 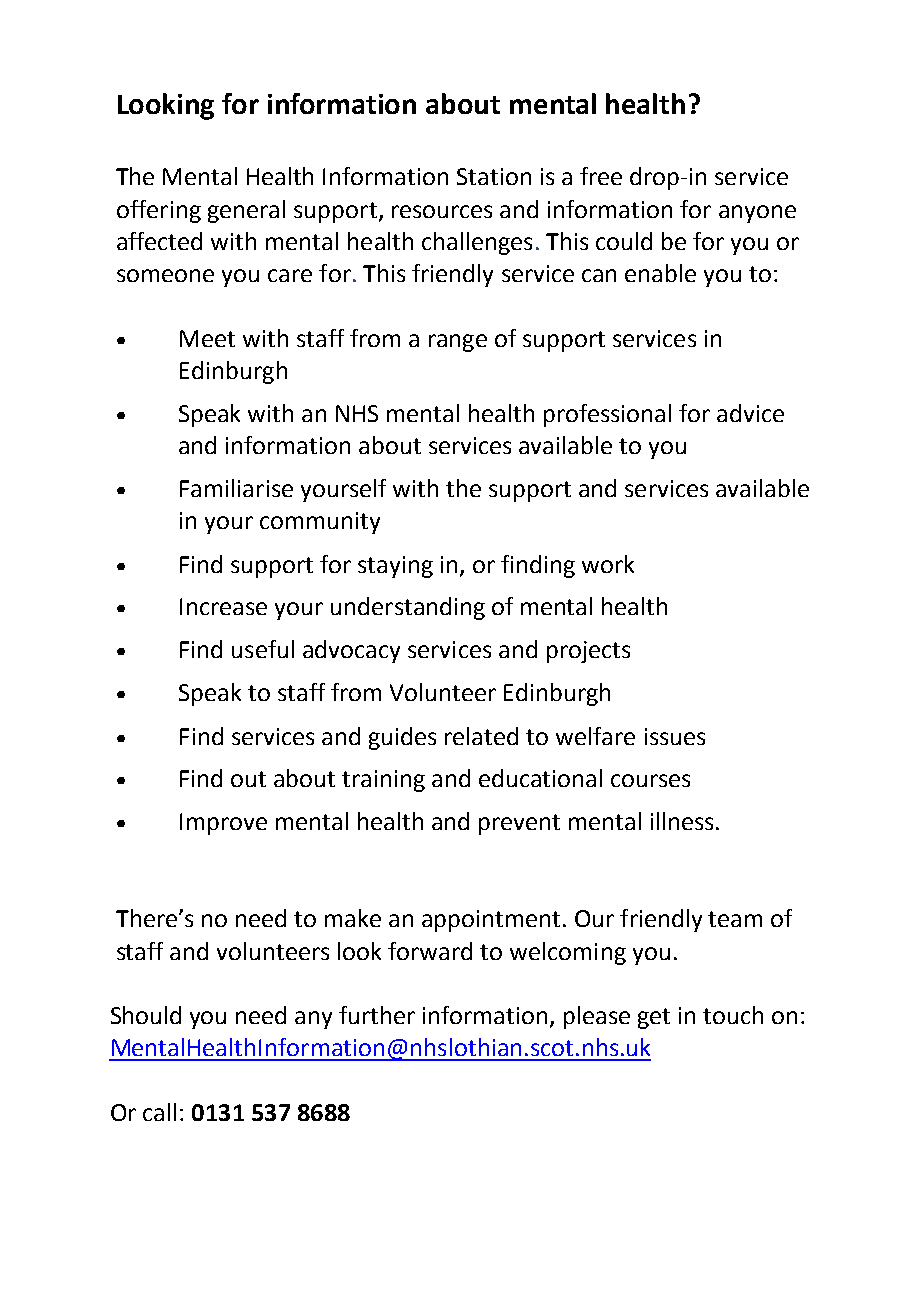 What do you see at coordinates (246, 211) in the screenshot?
I see `general` at bounding box center [246, 211].
